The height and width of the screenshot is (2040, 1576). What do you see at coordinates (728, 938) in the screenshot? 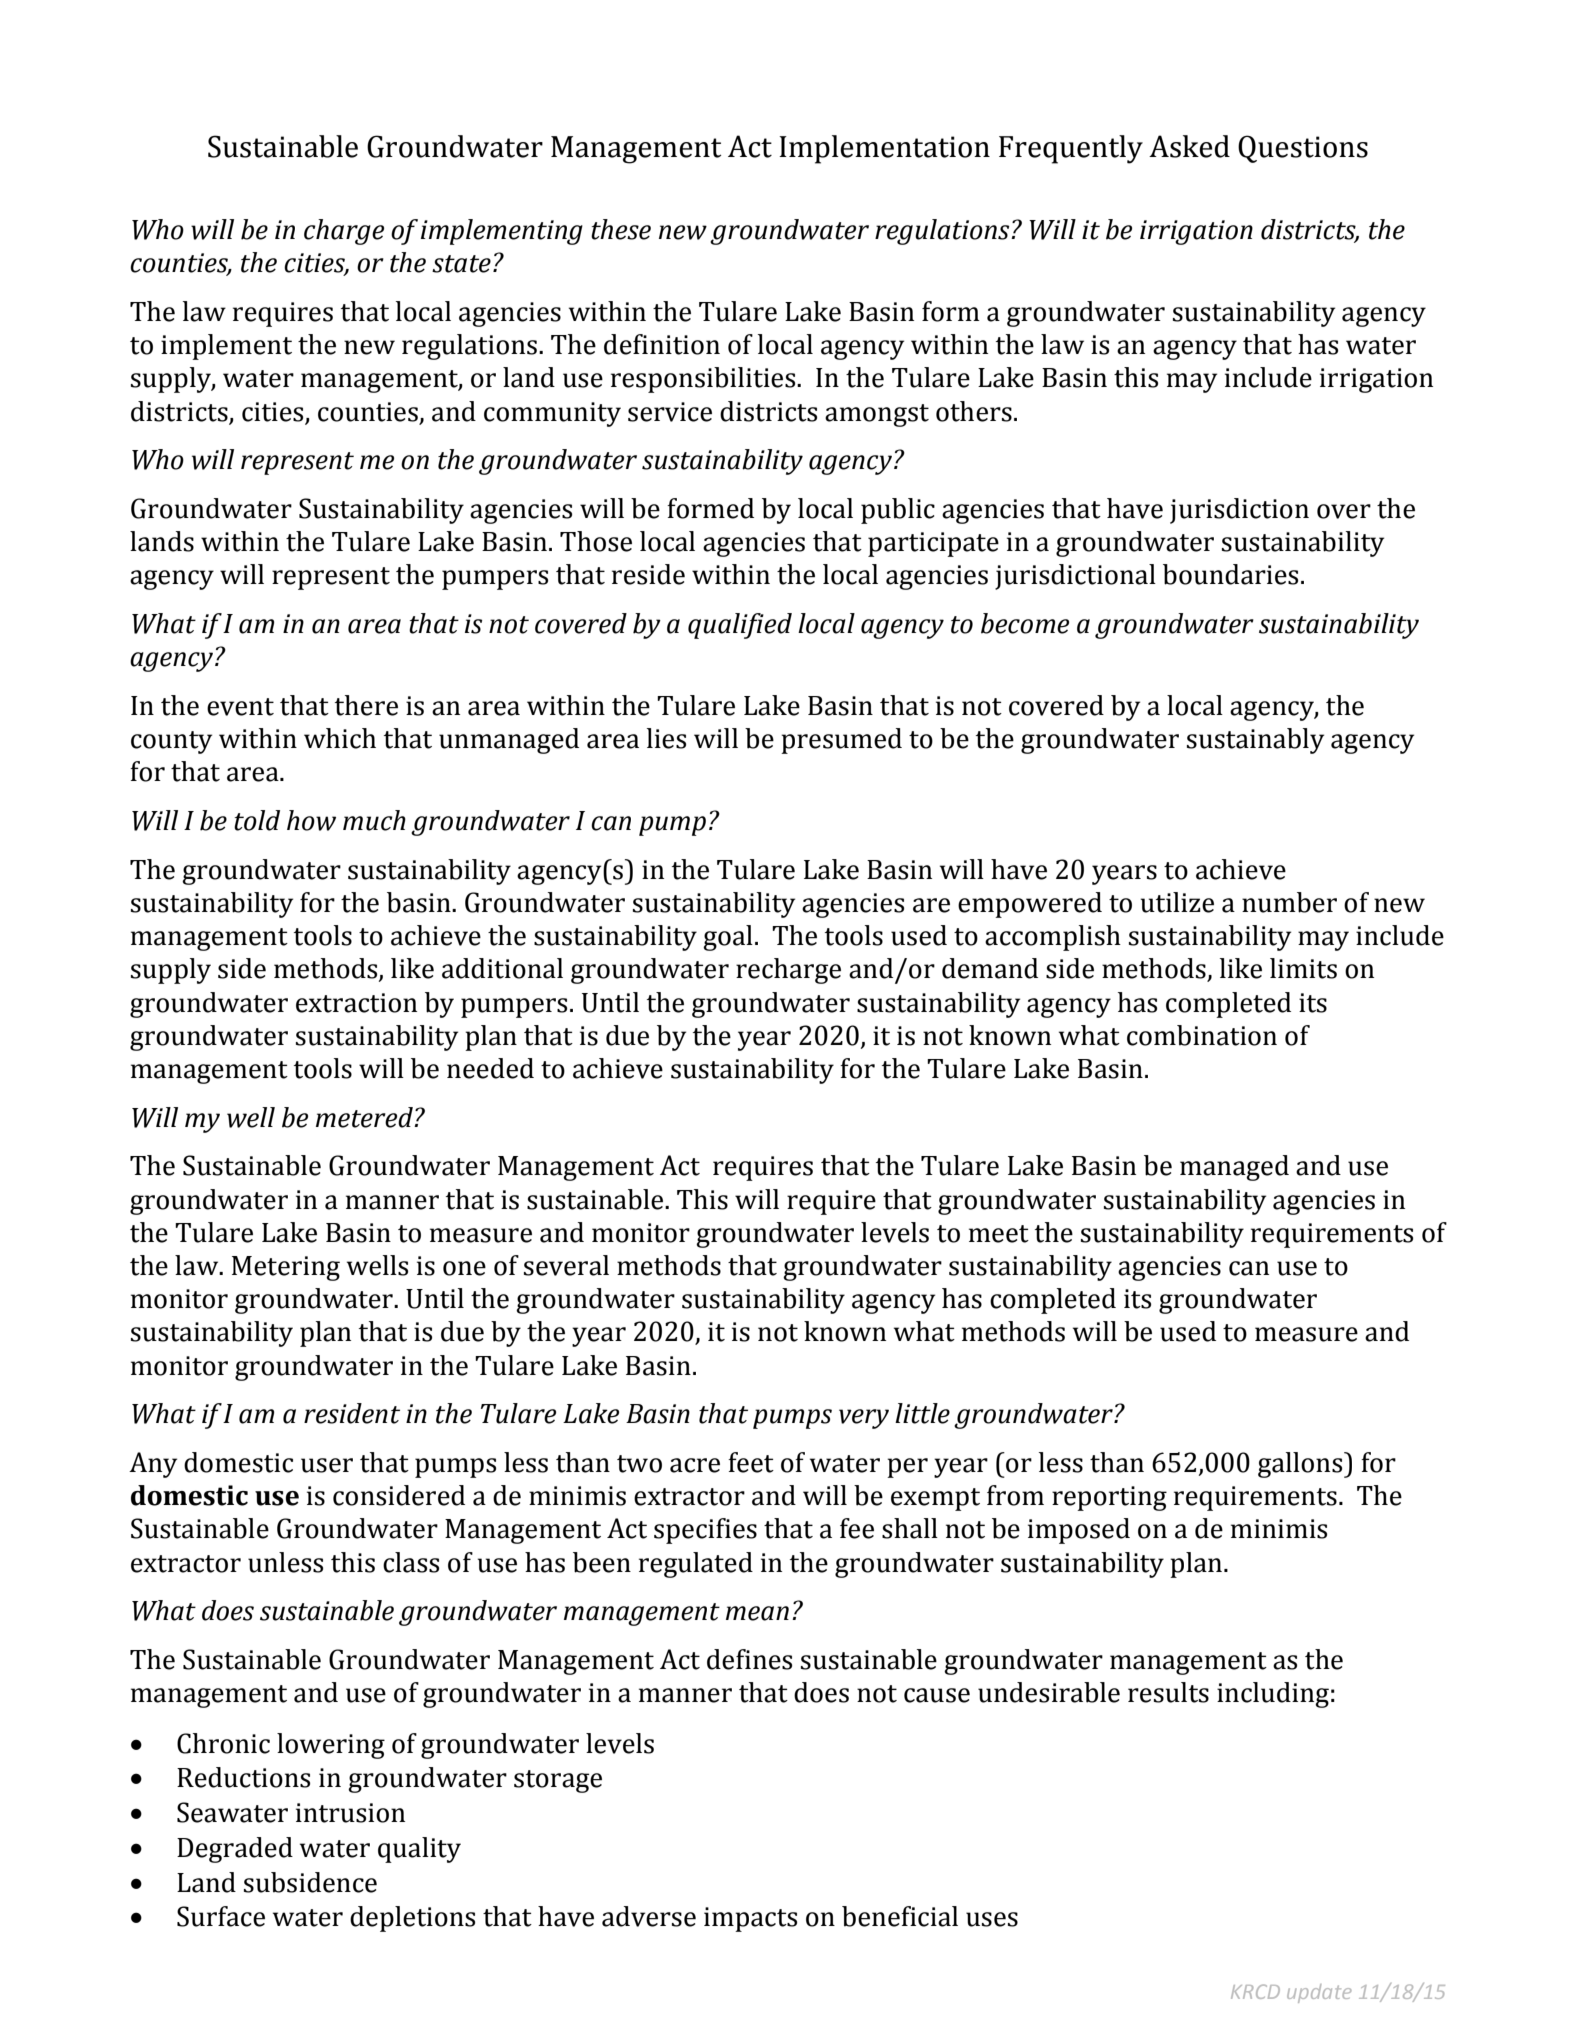
I see `goal` at bounding box center [728, 938].
